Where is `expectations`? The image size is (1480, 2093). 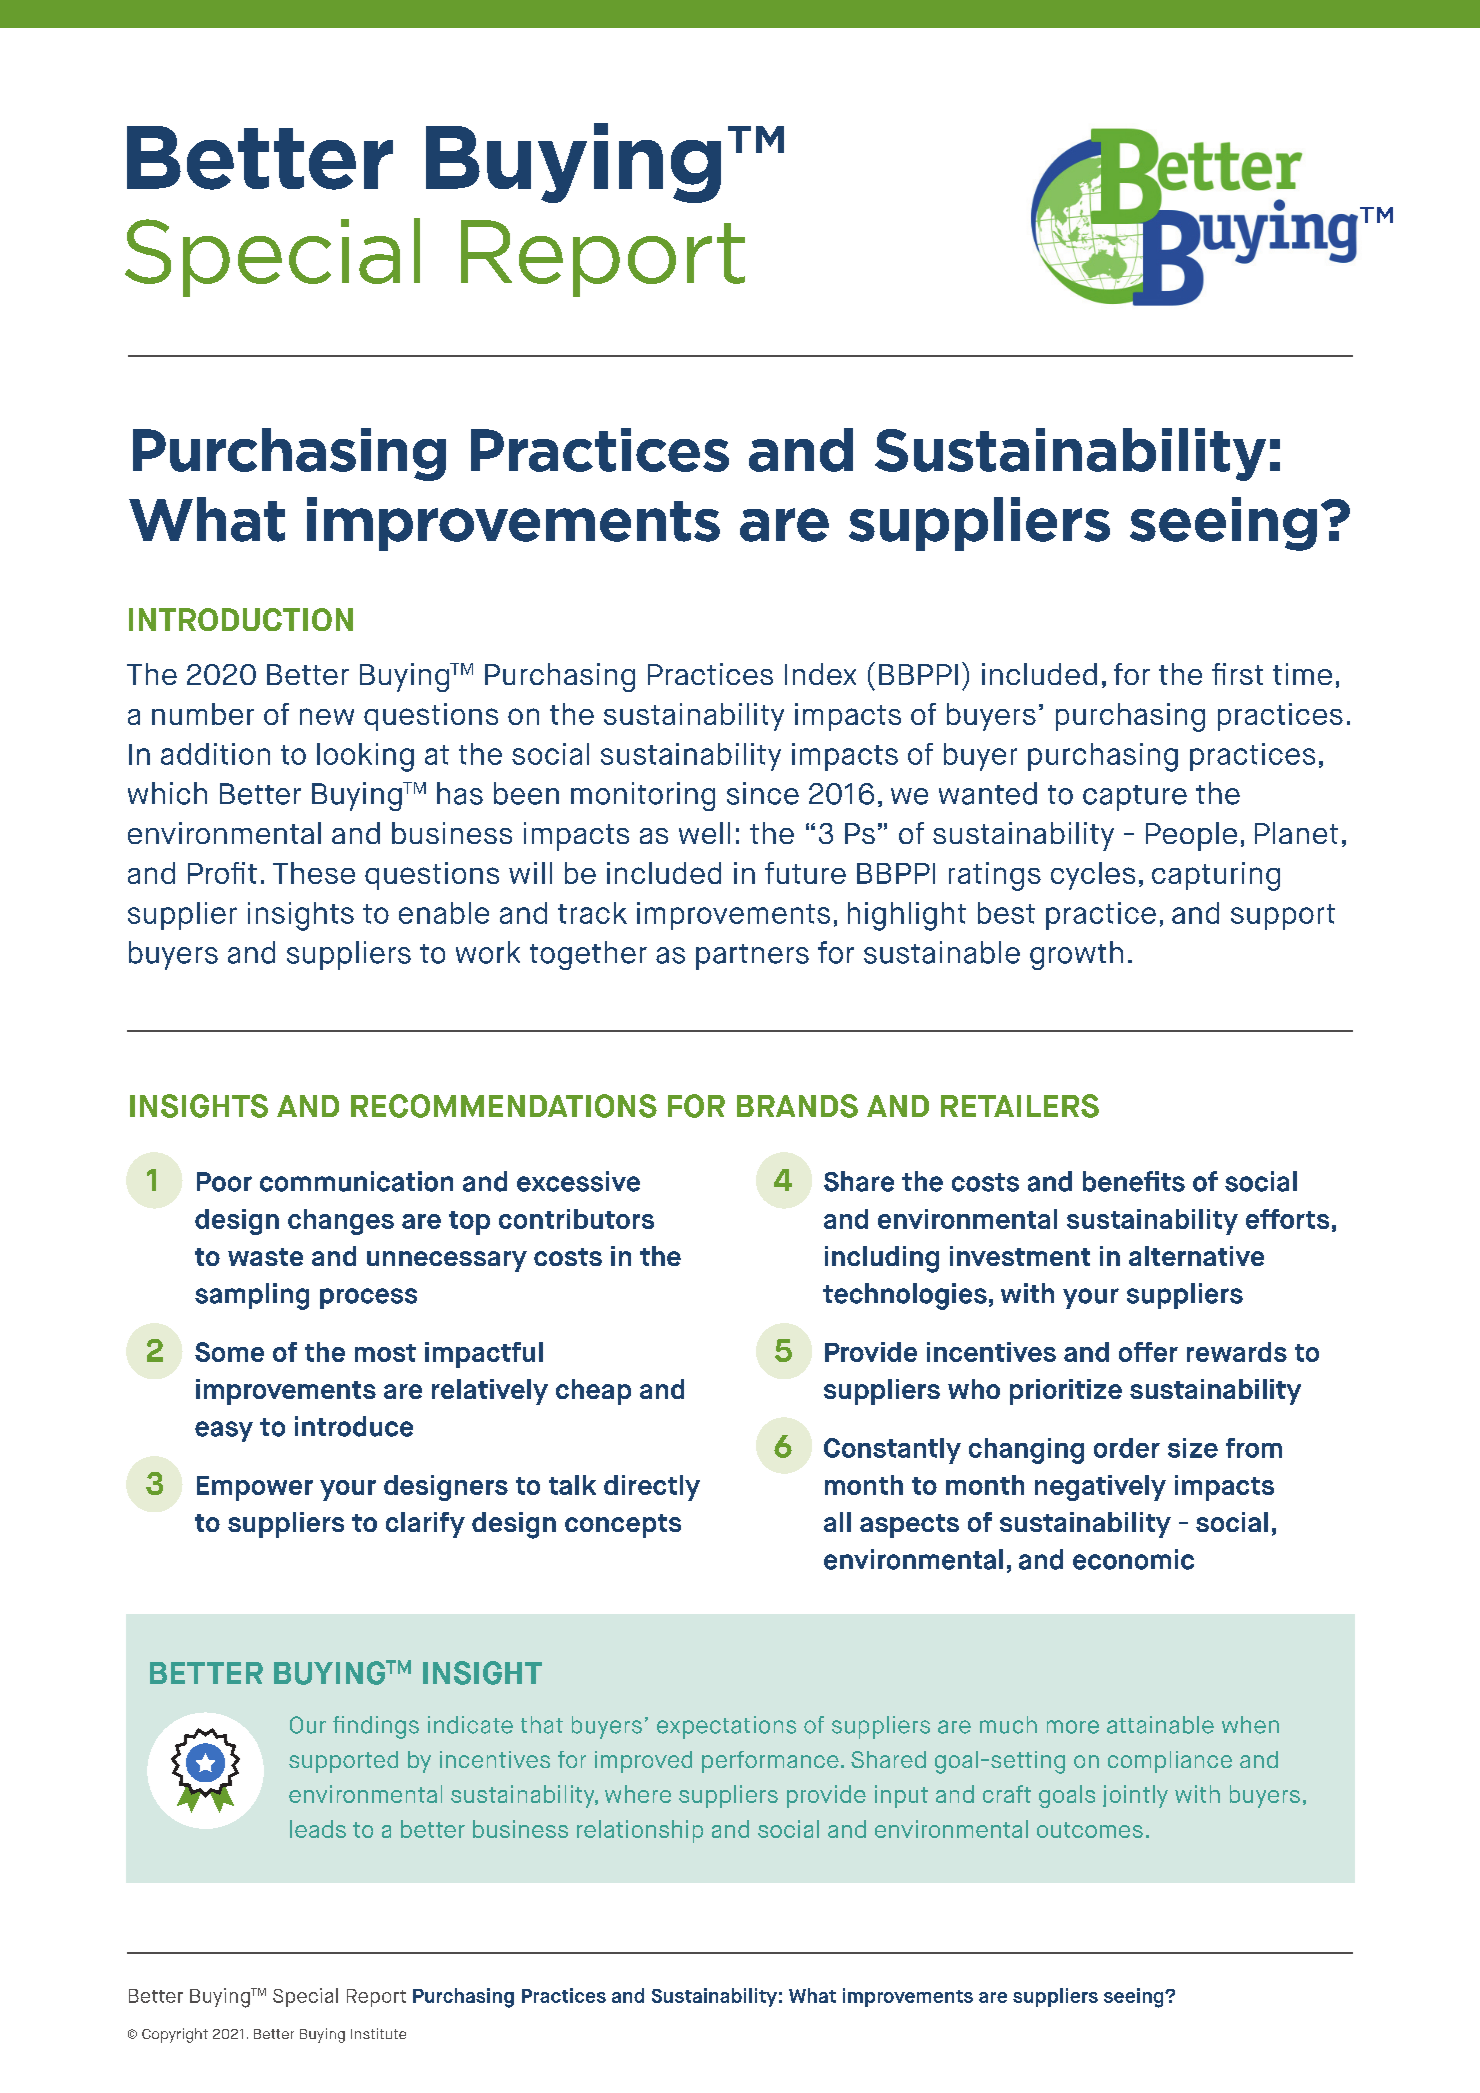
expectations is located at coordinates (726, 1727).
